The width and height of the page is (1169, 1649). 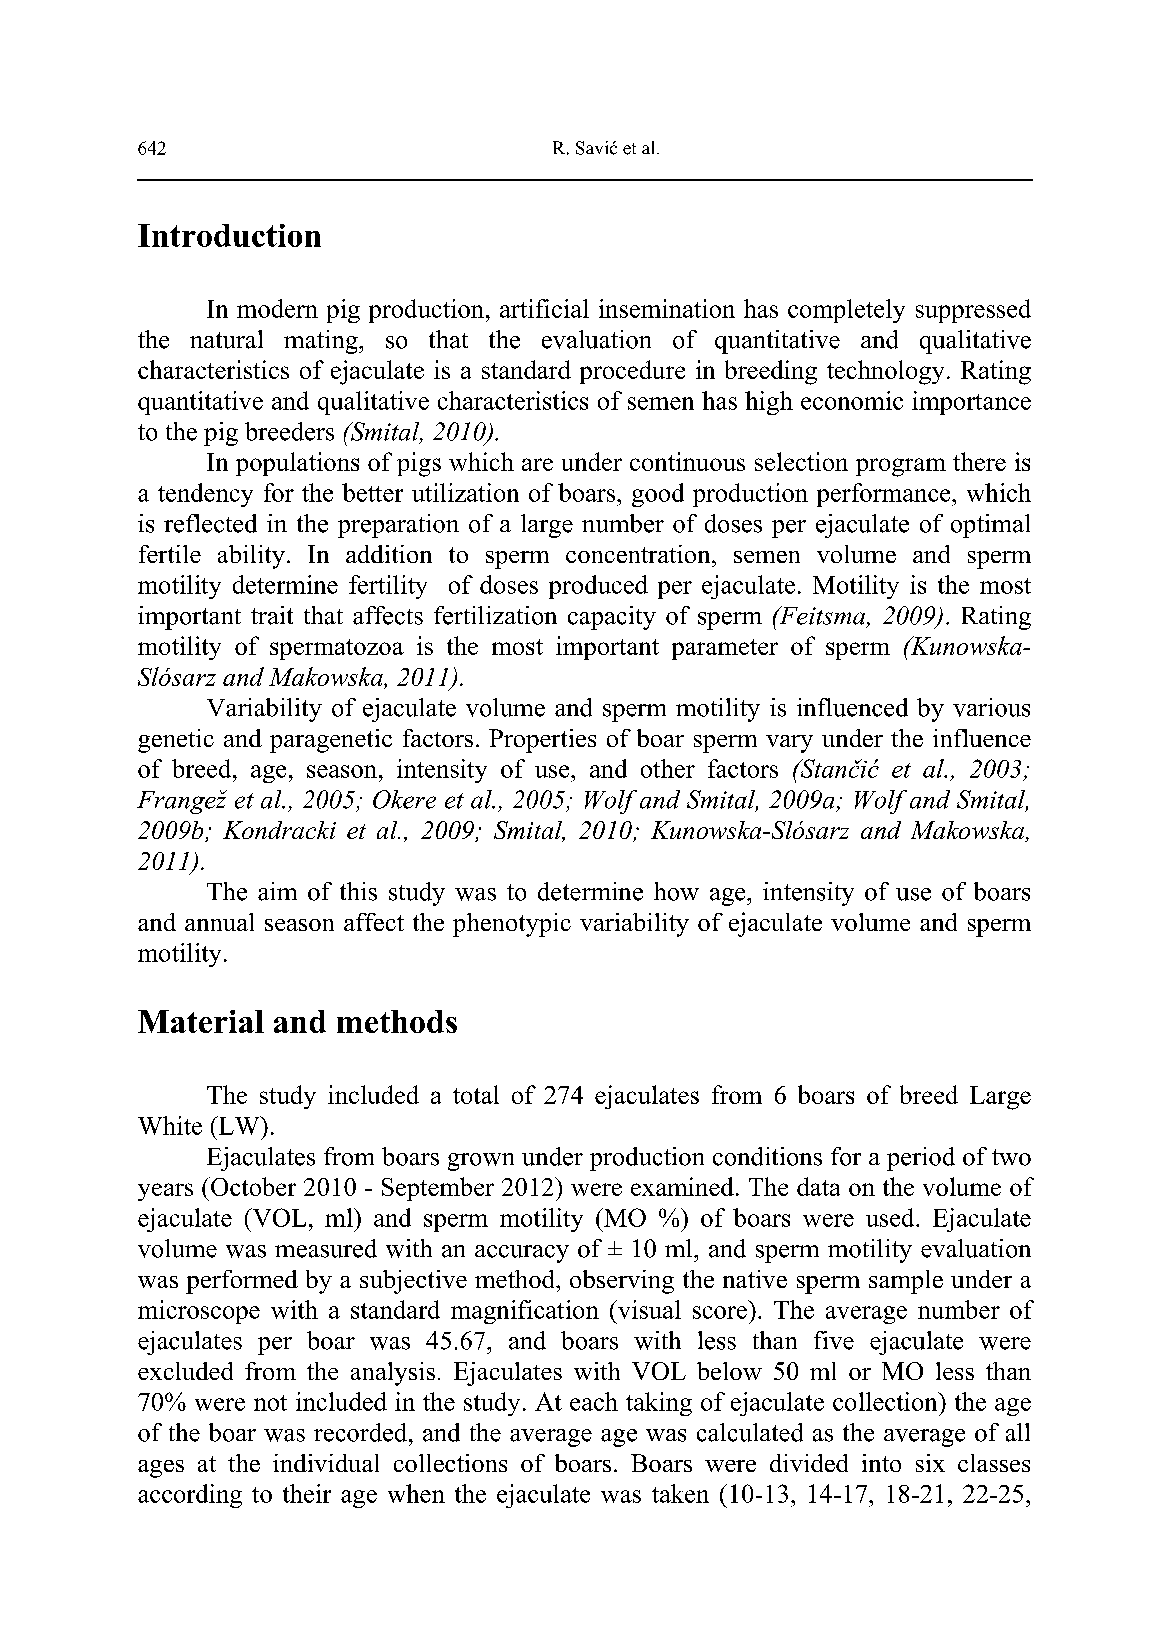 What do you see at coordinates (594, 1401) in the page?
I see `each` at bounding box center [594, 1401].
